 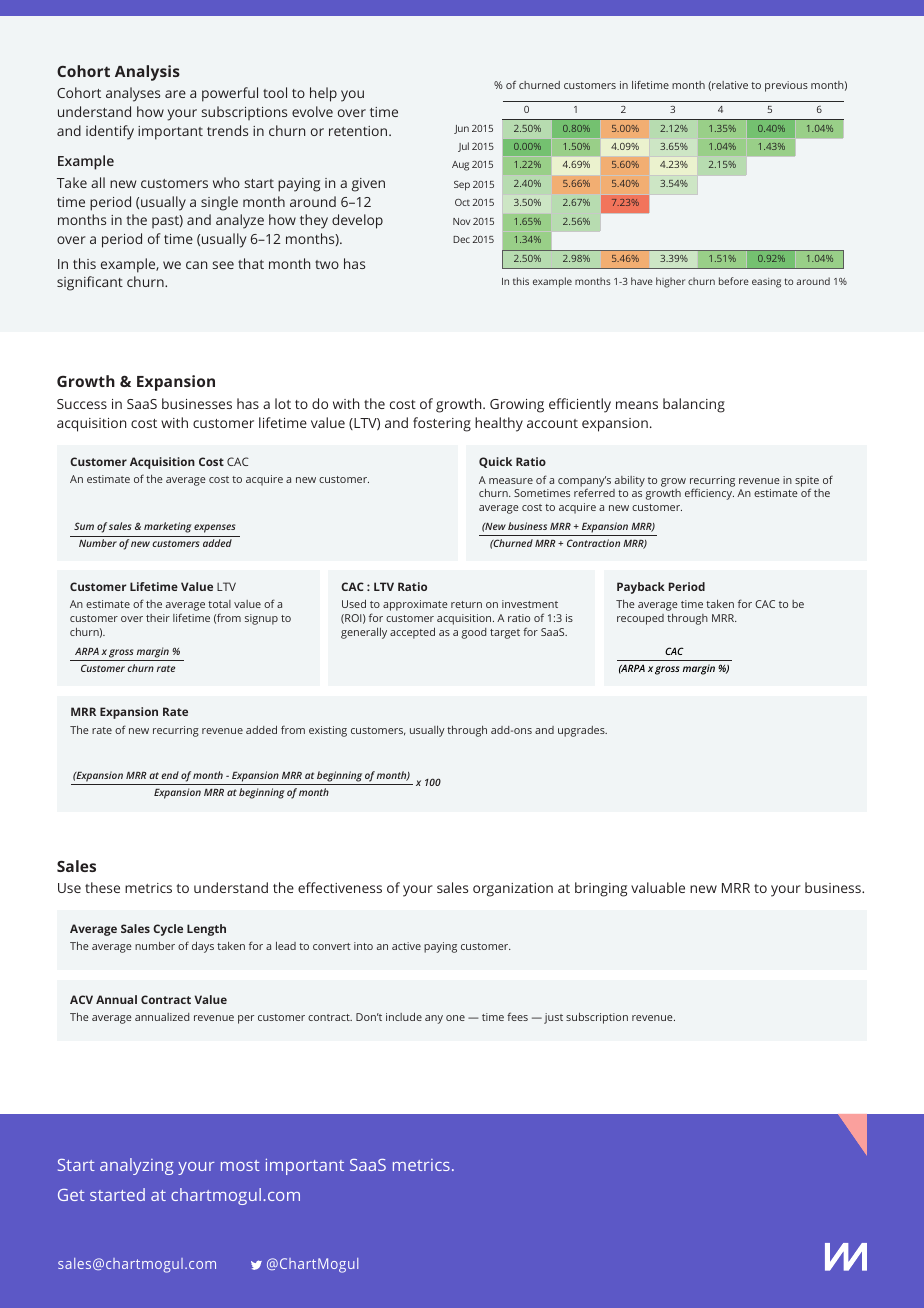 What do you see at coordinates (455, 1018) in the screenshot?
I see `one` at bounding box center [455, 1018].
